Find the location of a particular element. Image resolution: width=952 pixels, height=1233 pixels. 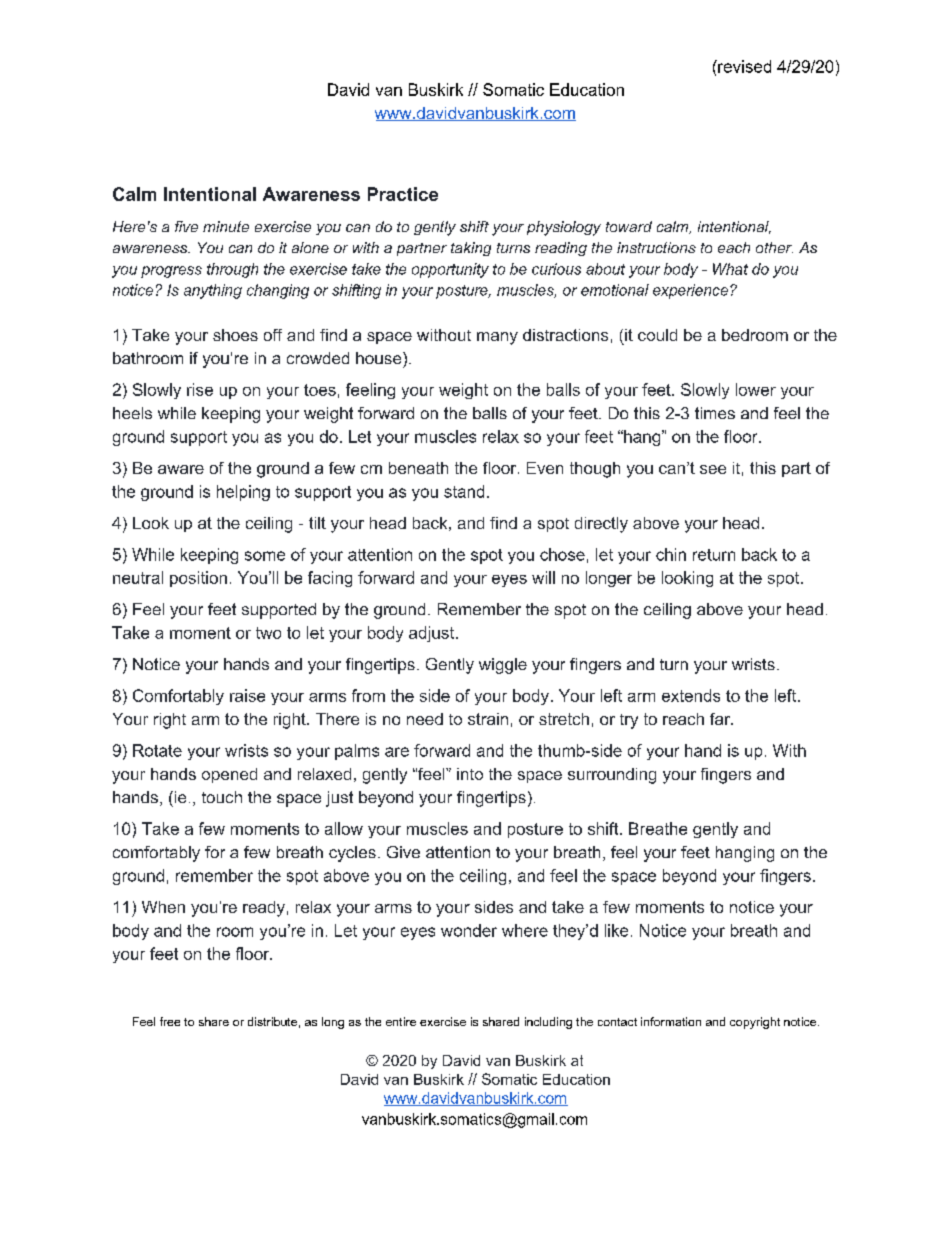

chin is located at coordinates (671, 554).
